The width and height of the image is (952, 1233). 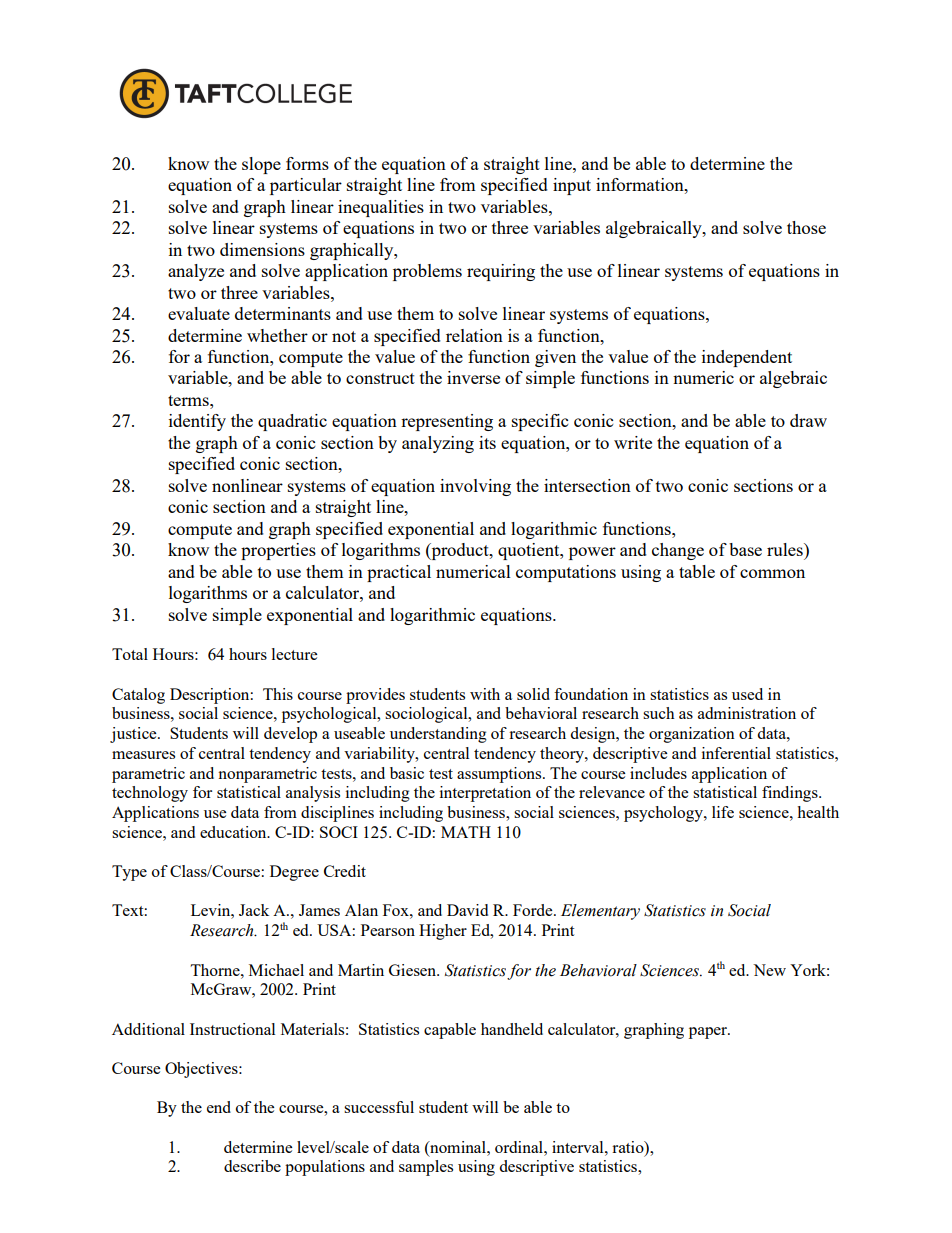 What do you see at coordinates (806, 227) in the image?
I see `those` at bounding box center [806, 227].
